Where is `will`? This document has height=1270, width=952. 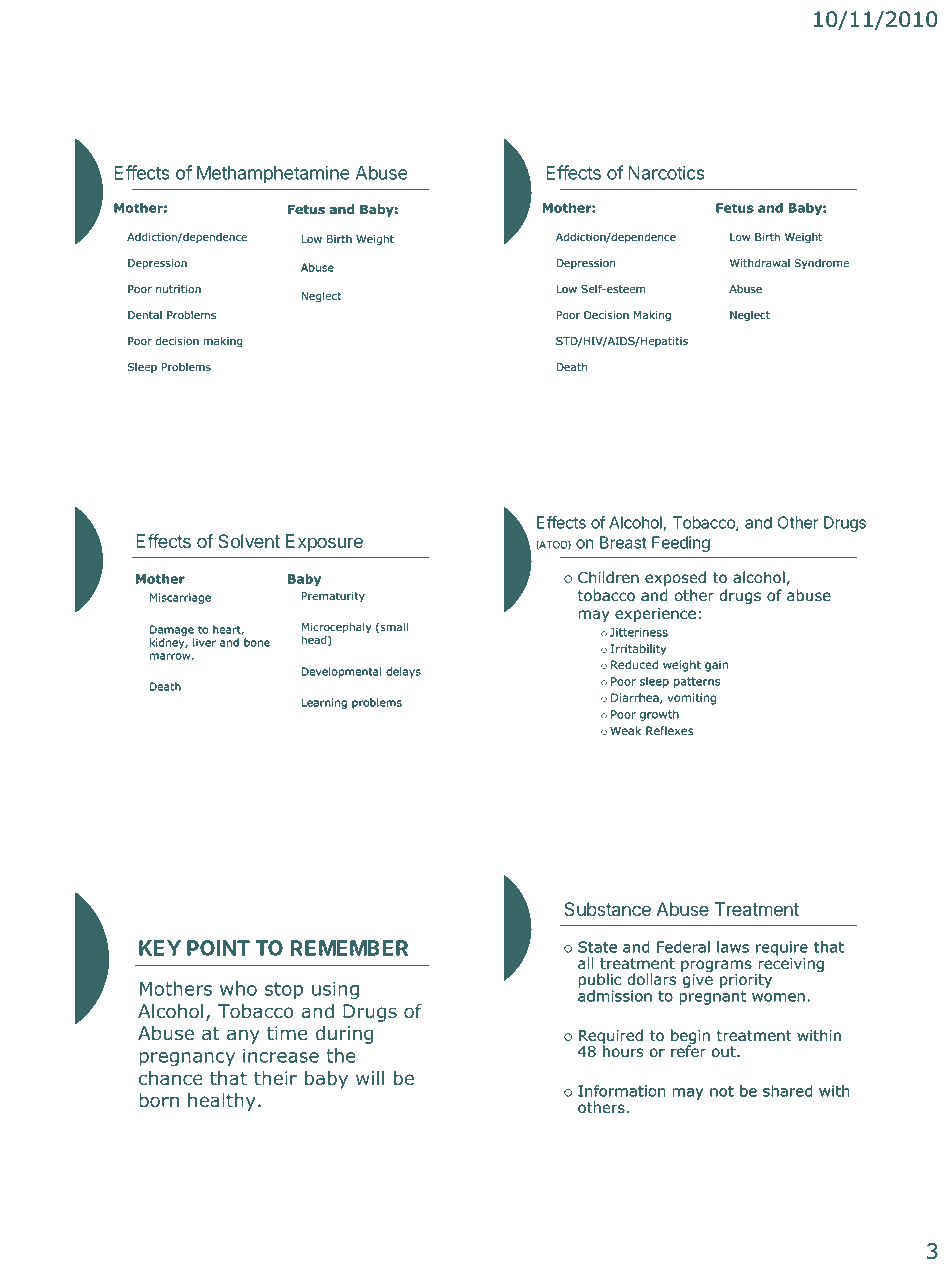
will is located at coordinates (370, 1078).
